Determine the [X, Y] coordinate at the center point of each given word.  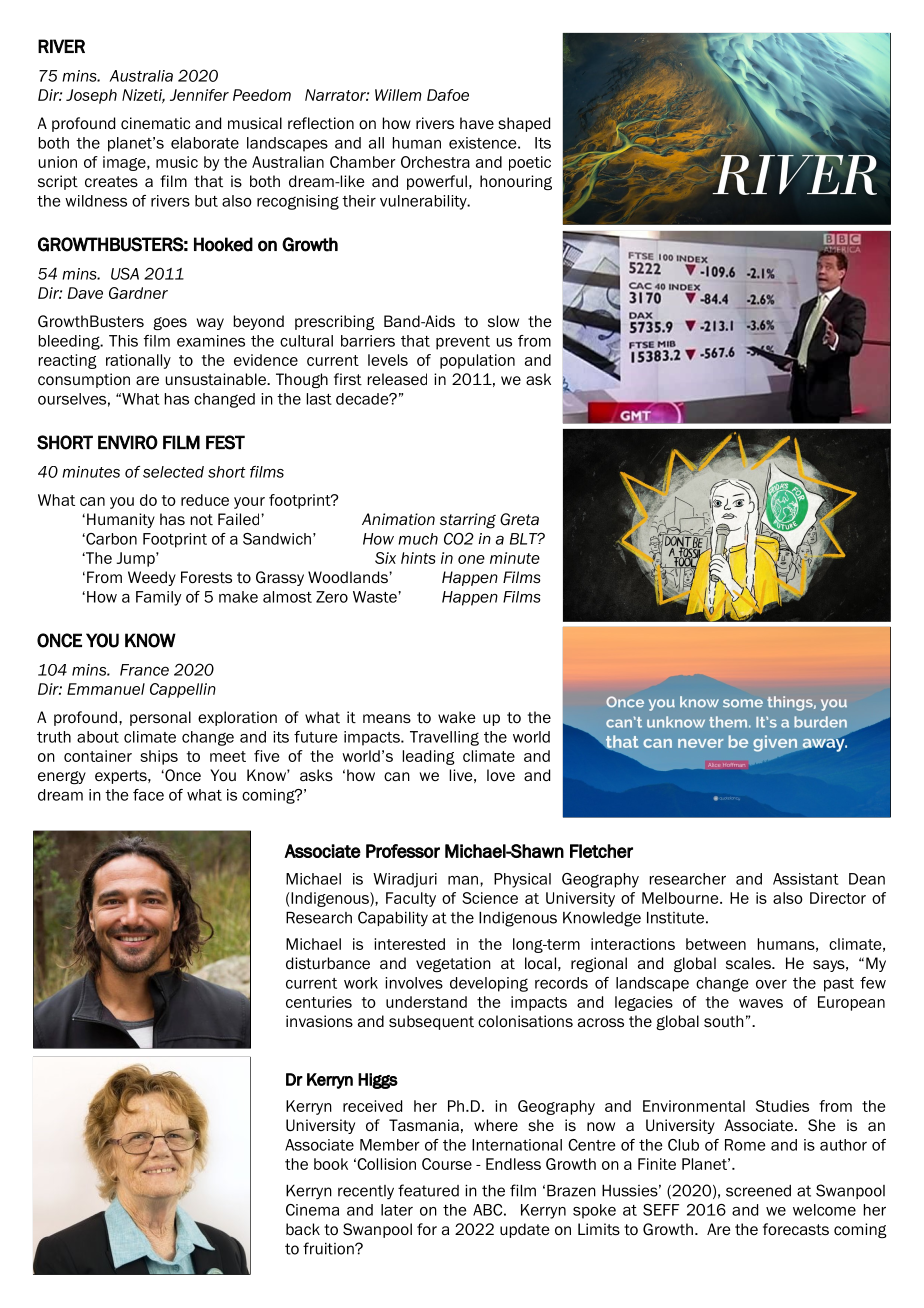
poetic [530, 163]
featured [428, 1190]
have [477, 123]
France [144, 670]
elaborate [205, 143]
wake [457, 717]
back [303, 1229]
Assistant [806, 879]
